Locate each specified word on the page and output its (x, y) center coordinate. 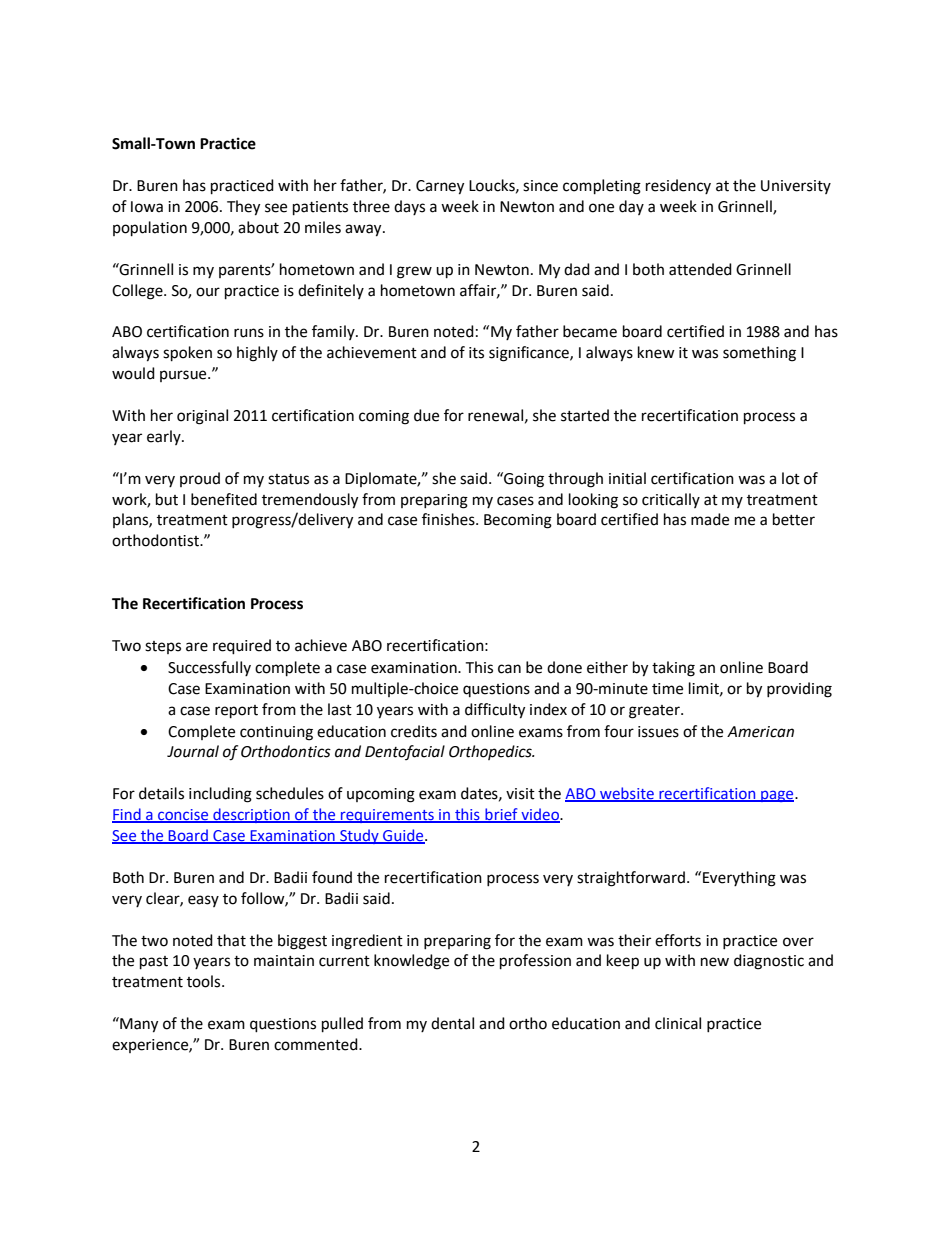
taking (673, 669)
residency (678, 186)
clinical (678, 1023)
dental (452, 1023)
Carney (440, 187)
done (564, 667)
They (243, 208)
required (242, 647)
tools (205, 981)
